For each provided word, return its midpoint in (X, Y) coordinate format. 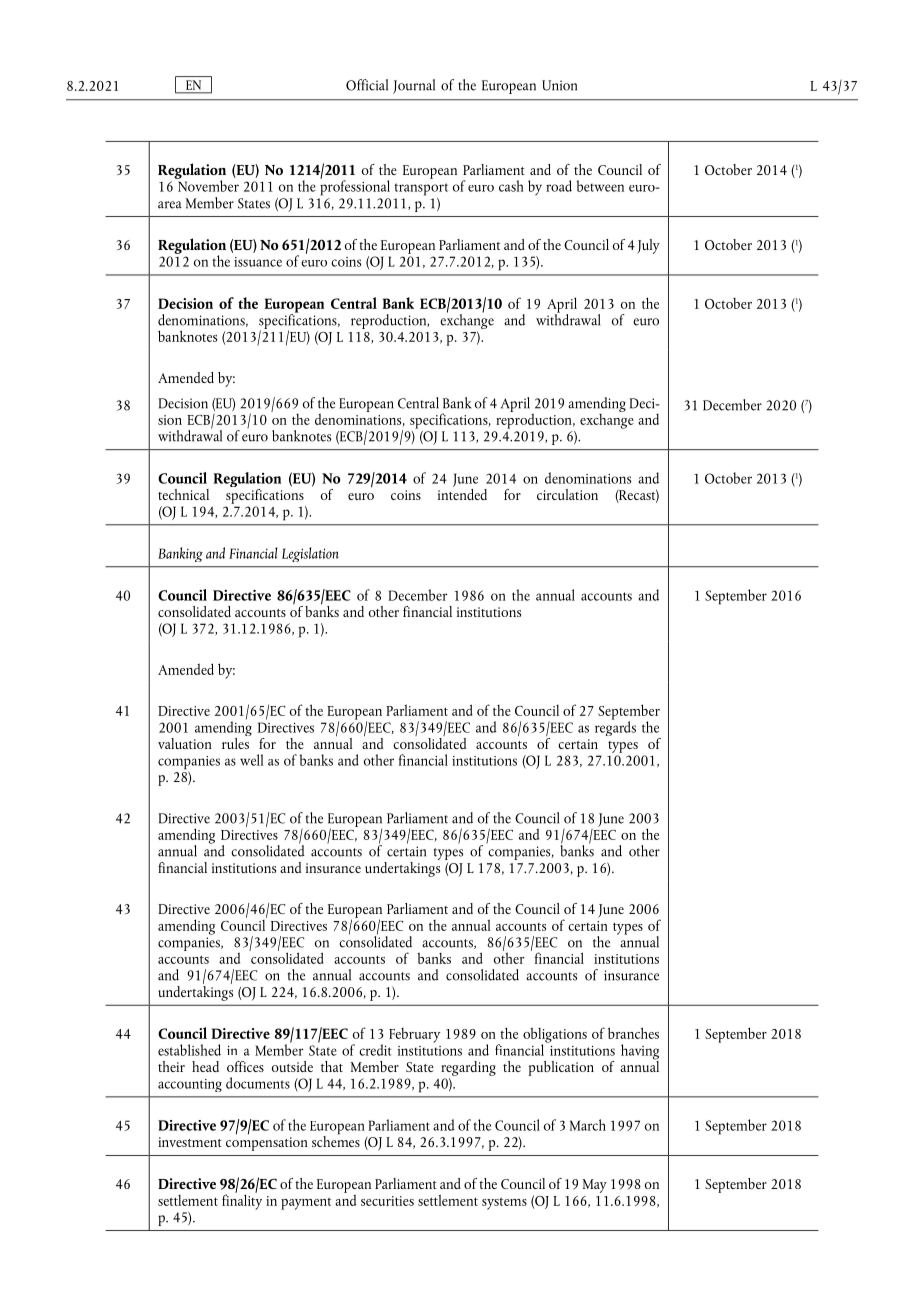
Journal (414, 86)
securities (387, 1201)
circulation (567, 494)
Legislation (310, 554)
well (252, 760)
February (414, 1035)
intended (462, 493)
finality (242, 1201)
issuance (258, 262)
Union (559, 85)
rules (236, 742)
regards (615, 727)
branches (633, 1033)
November (207, 185)
